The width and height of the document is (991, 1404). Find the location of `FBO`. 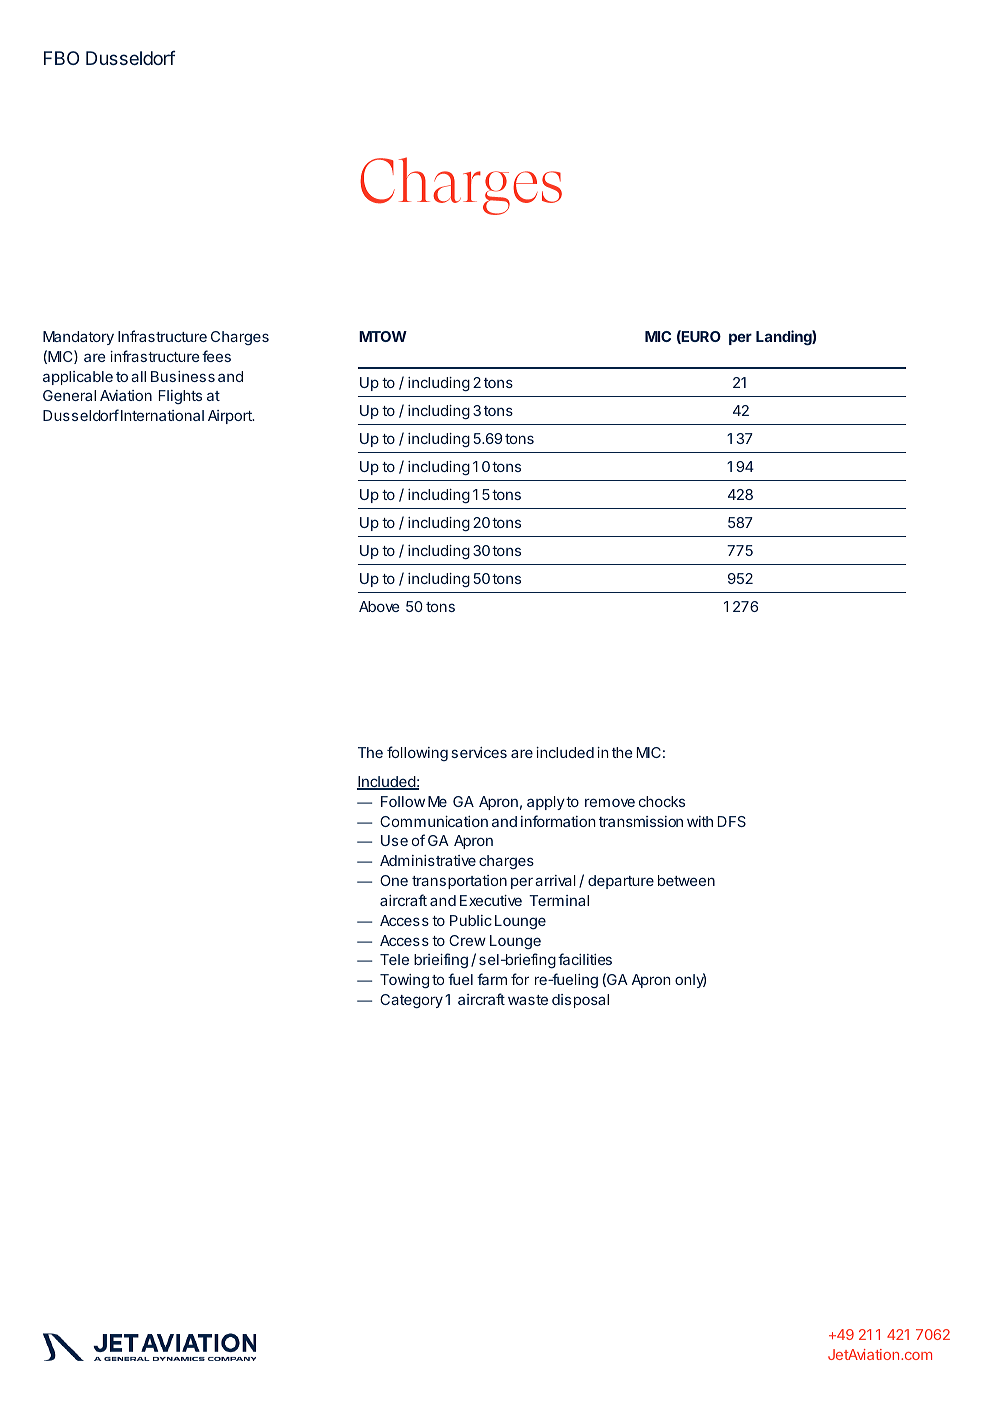

FBO is located at coordinates (61, 58).
